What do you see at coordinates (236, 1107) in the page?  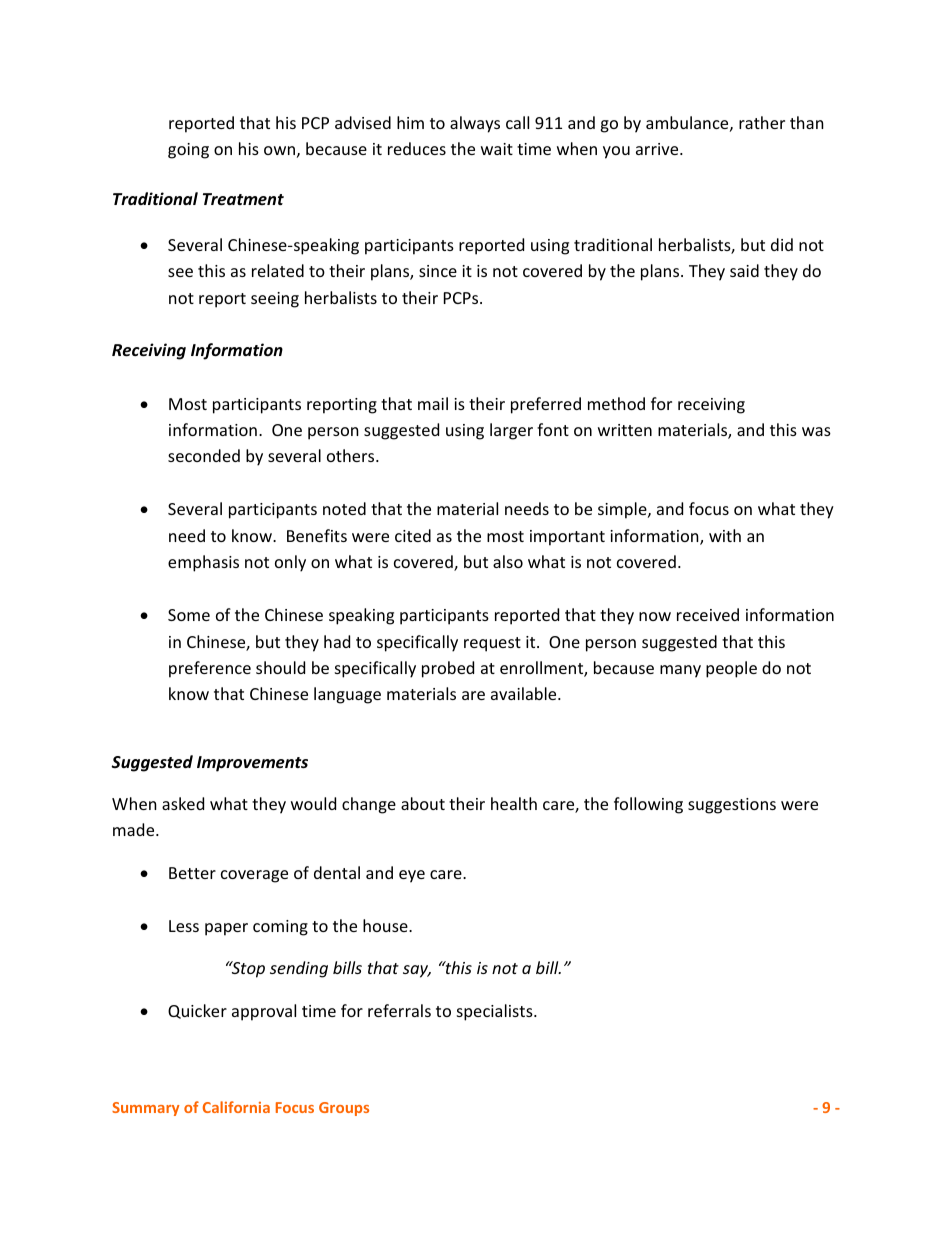 I see `California` at bounding box center [236, 1107].
